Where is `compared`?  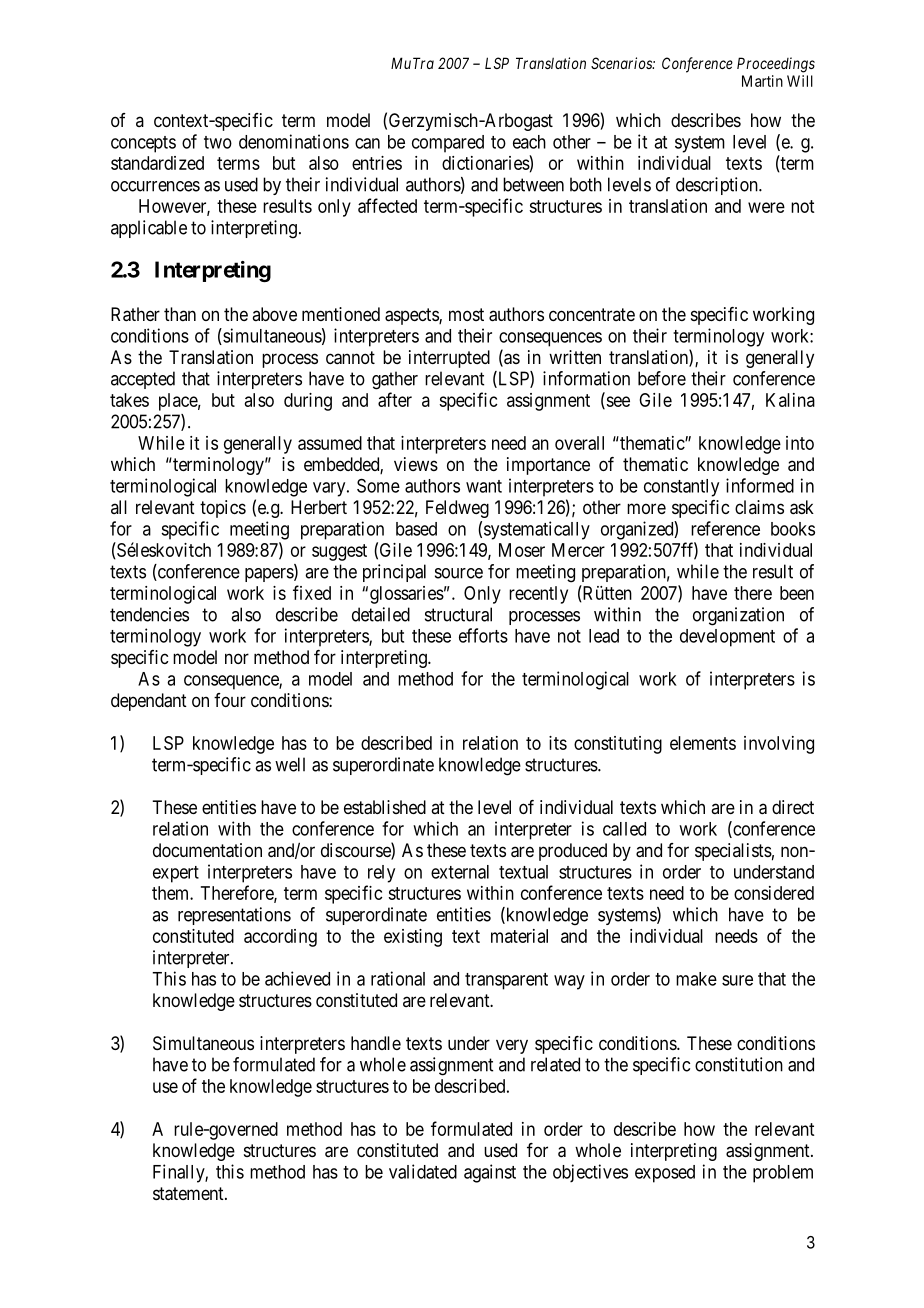
compared is located at coordinates (448, 144).
